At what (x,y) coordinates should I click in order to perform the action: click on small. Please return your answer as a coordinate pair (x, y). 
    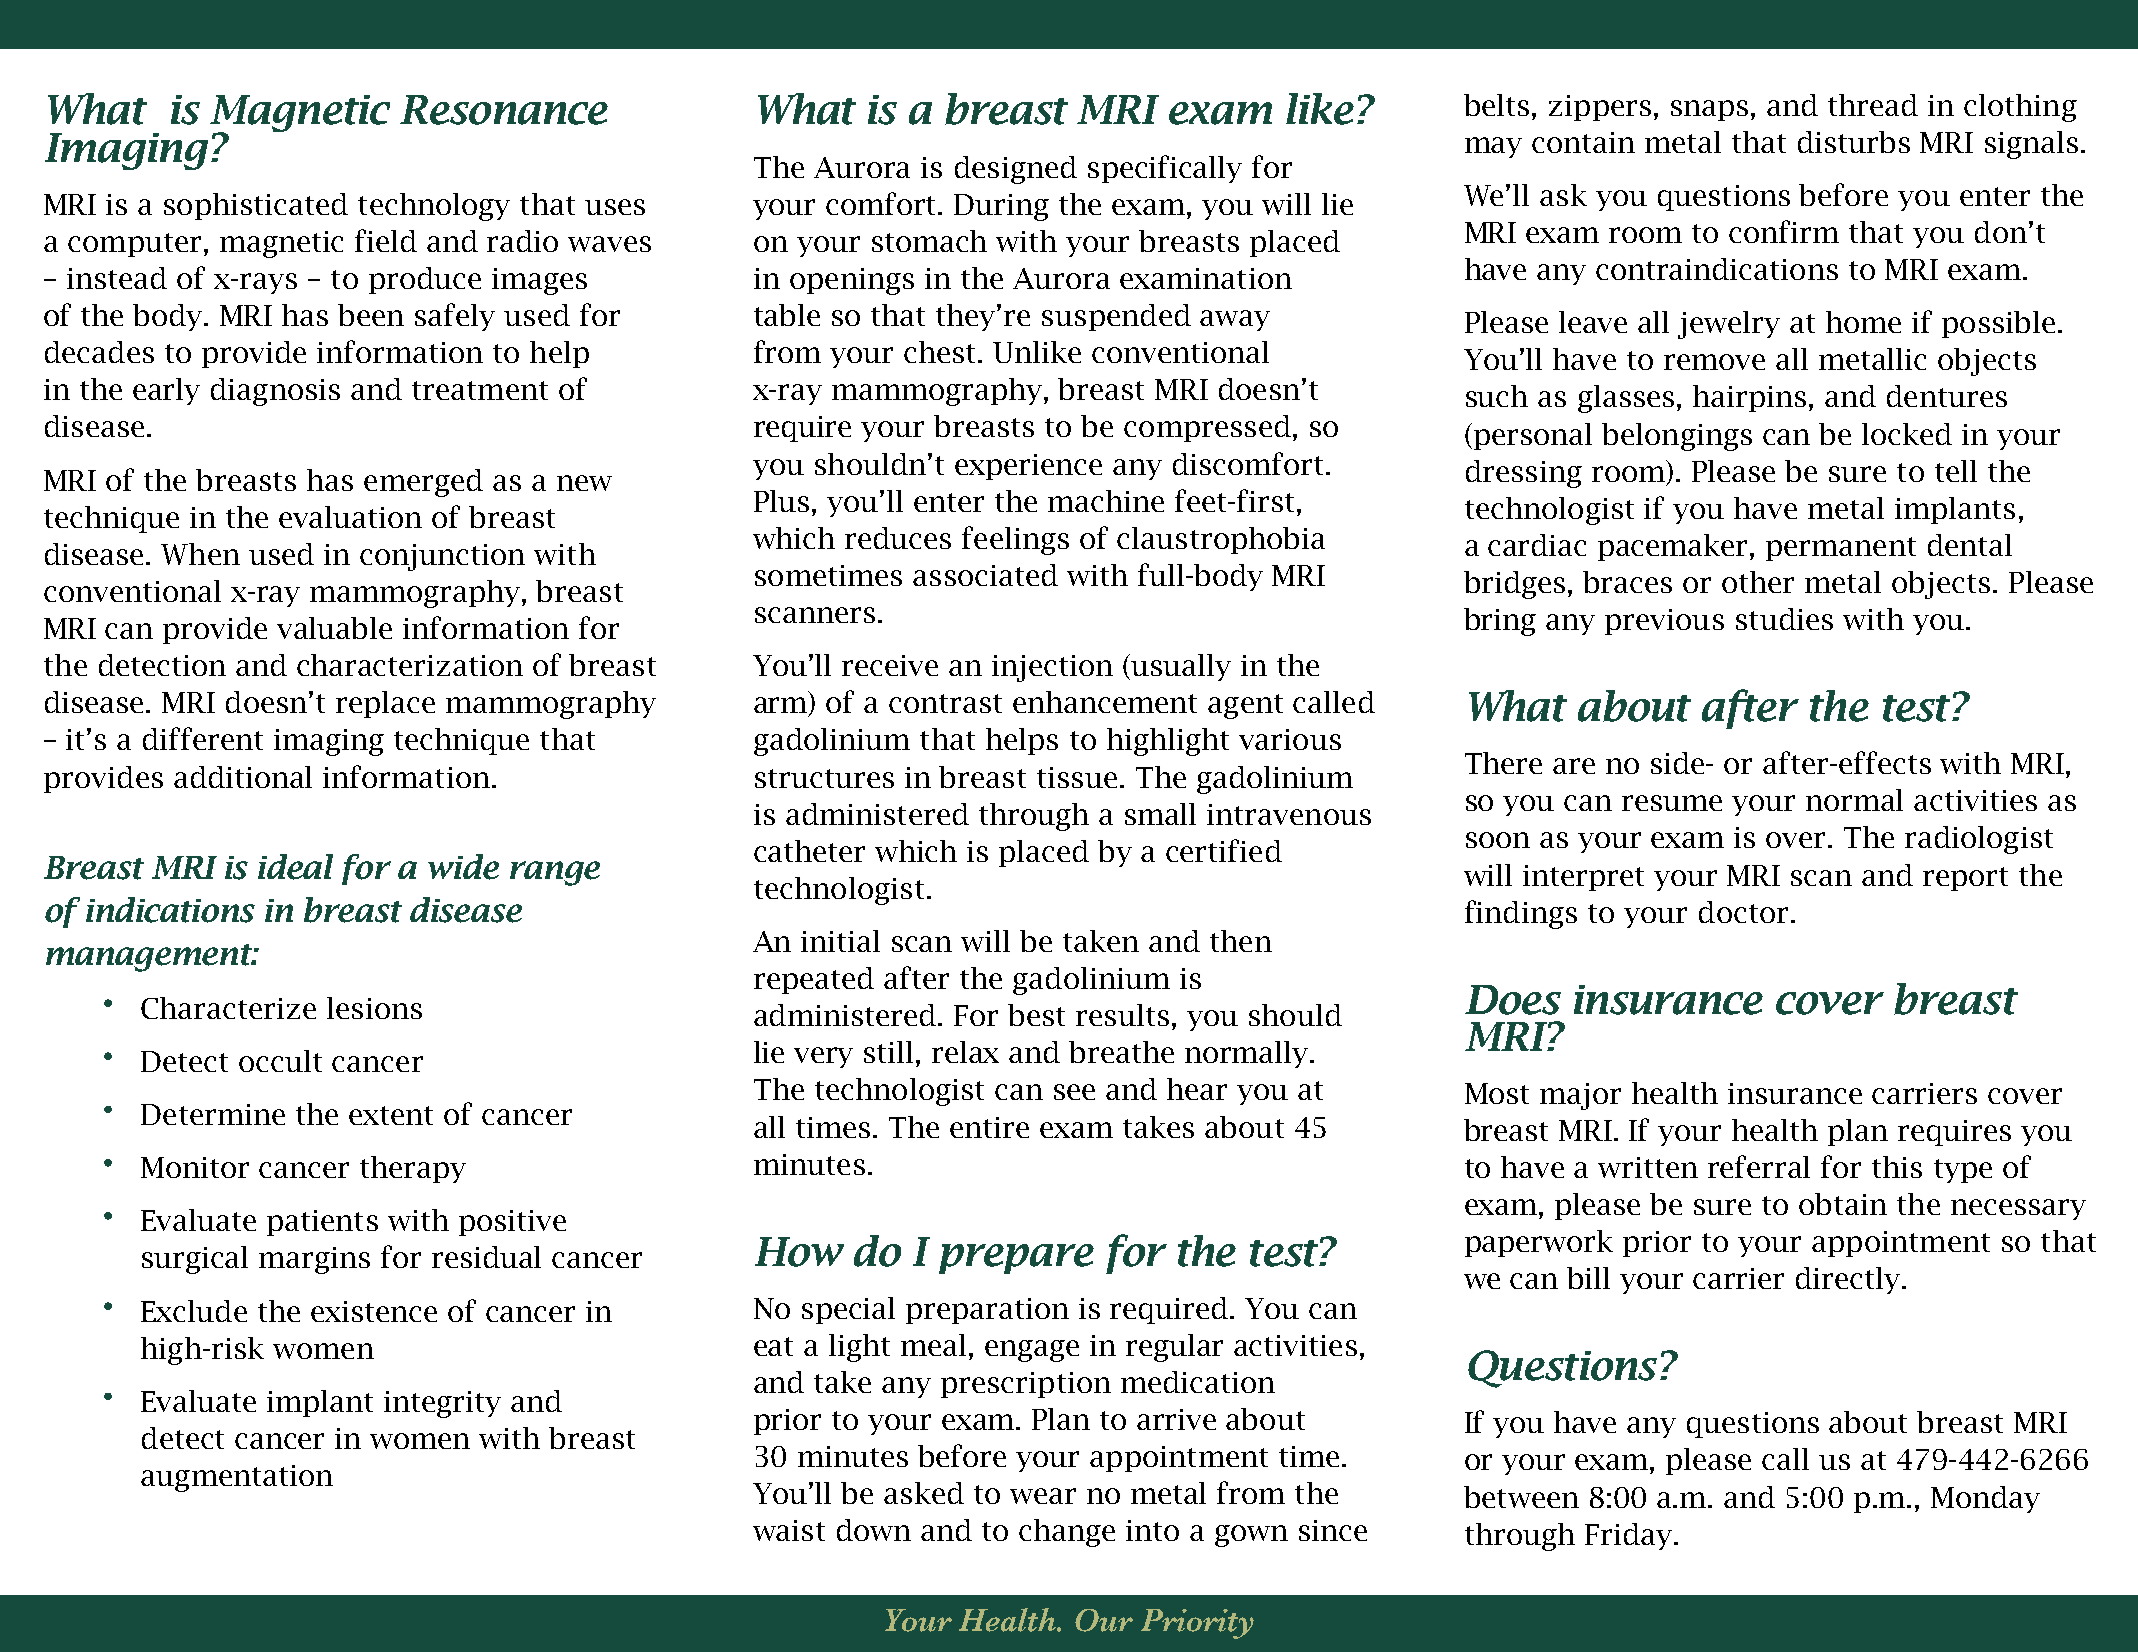
    Looking at the image, I should click on (1160, 814).
